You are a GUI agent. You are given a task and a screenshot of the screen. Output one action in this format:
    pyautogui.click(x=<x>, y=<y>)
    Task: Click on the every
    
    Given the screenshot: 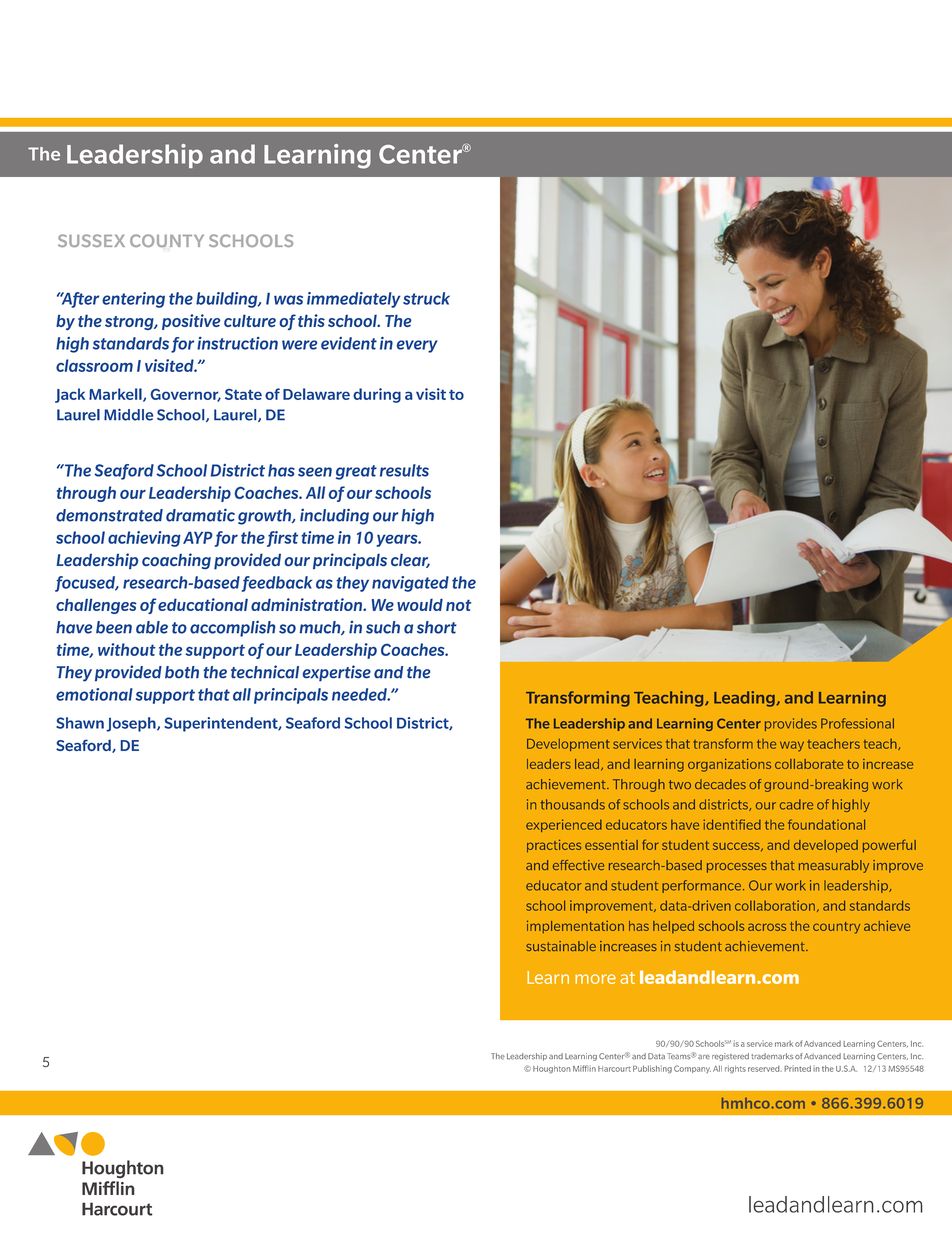 What is the action you would take?
    pyautogui.click(x=417, y=346)
